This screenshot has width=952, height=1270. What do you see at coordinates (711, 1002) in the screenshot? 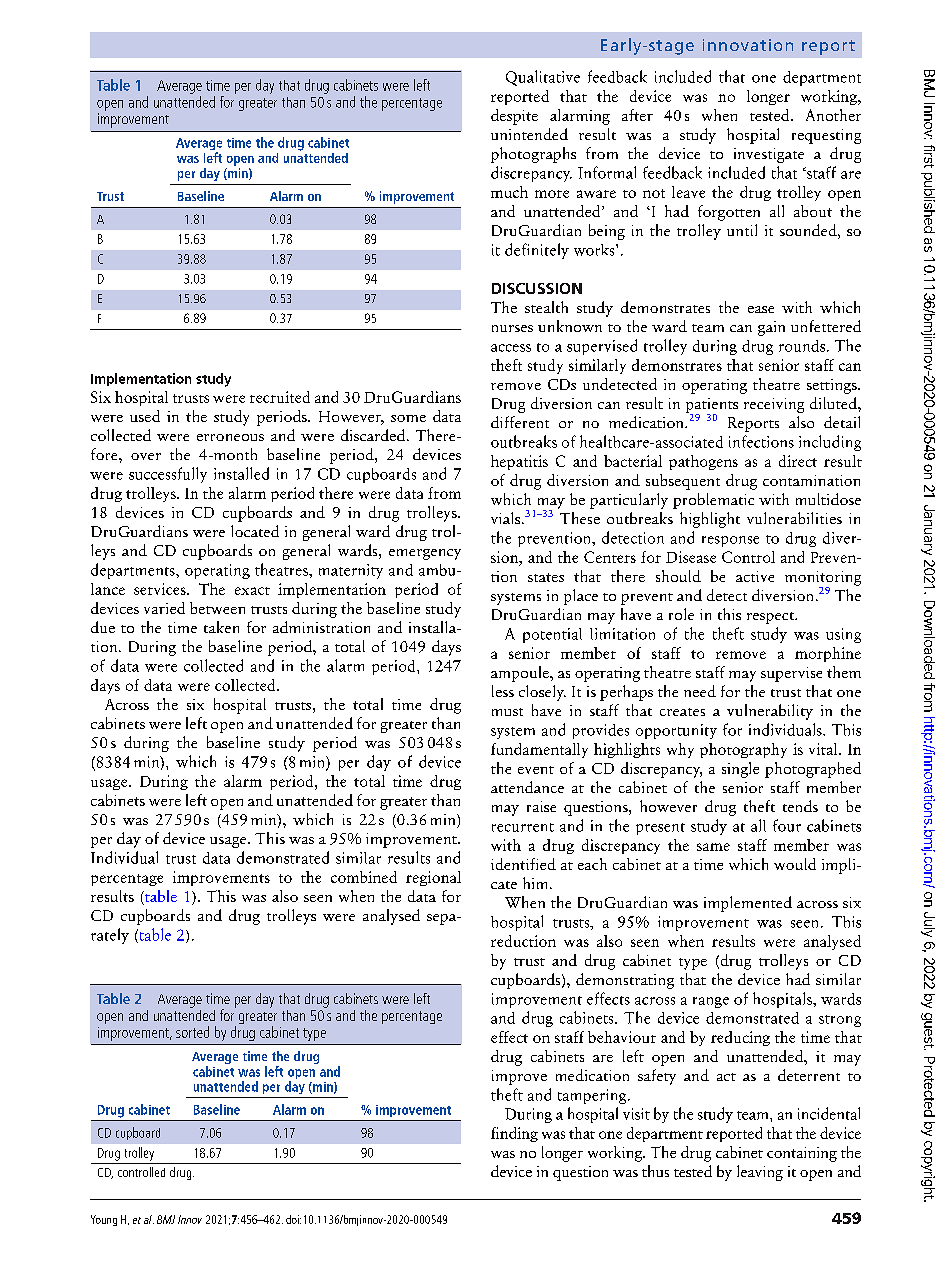
I see `range` at bounding box center [711, 1002].
